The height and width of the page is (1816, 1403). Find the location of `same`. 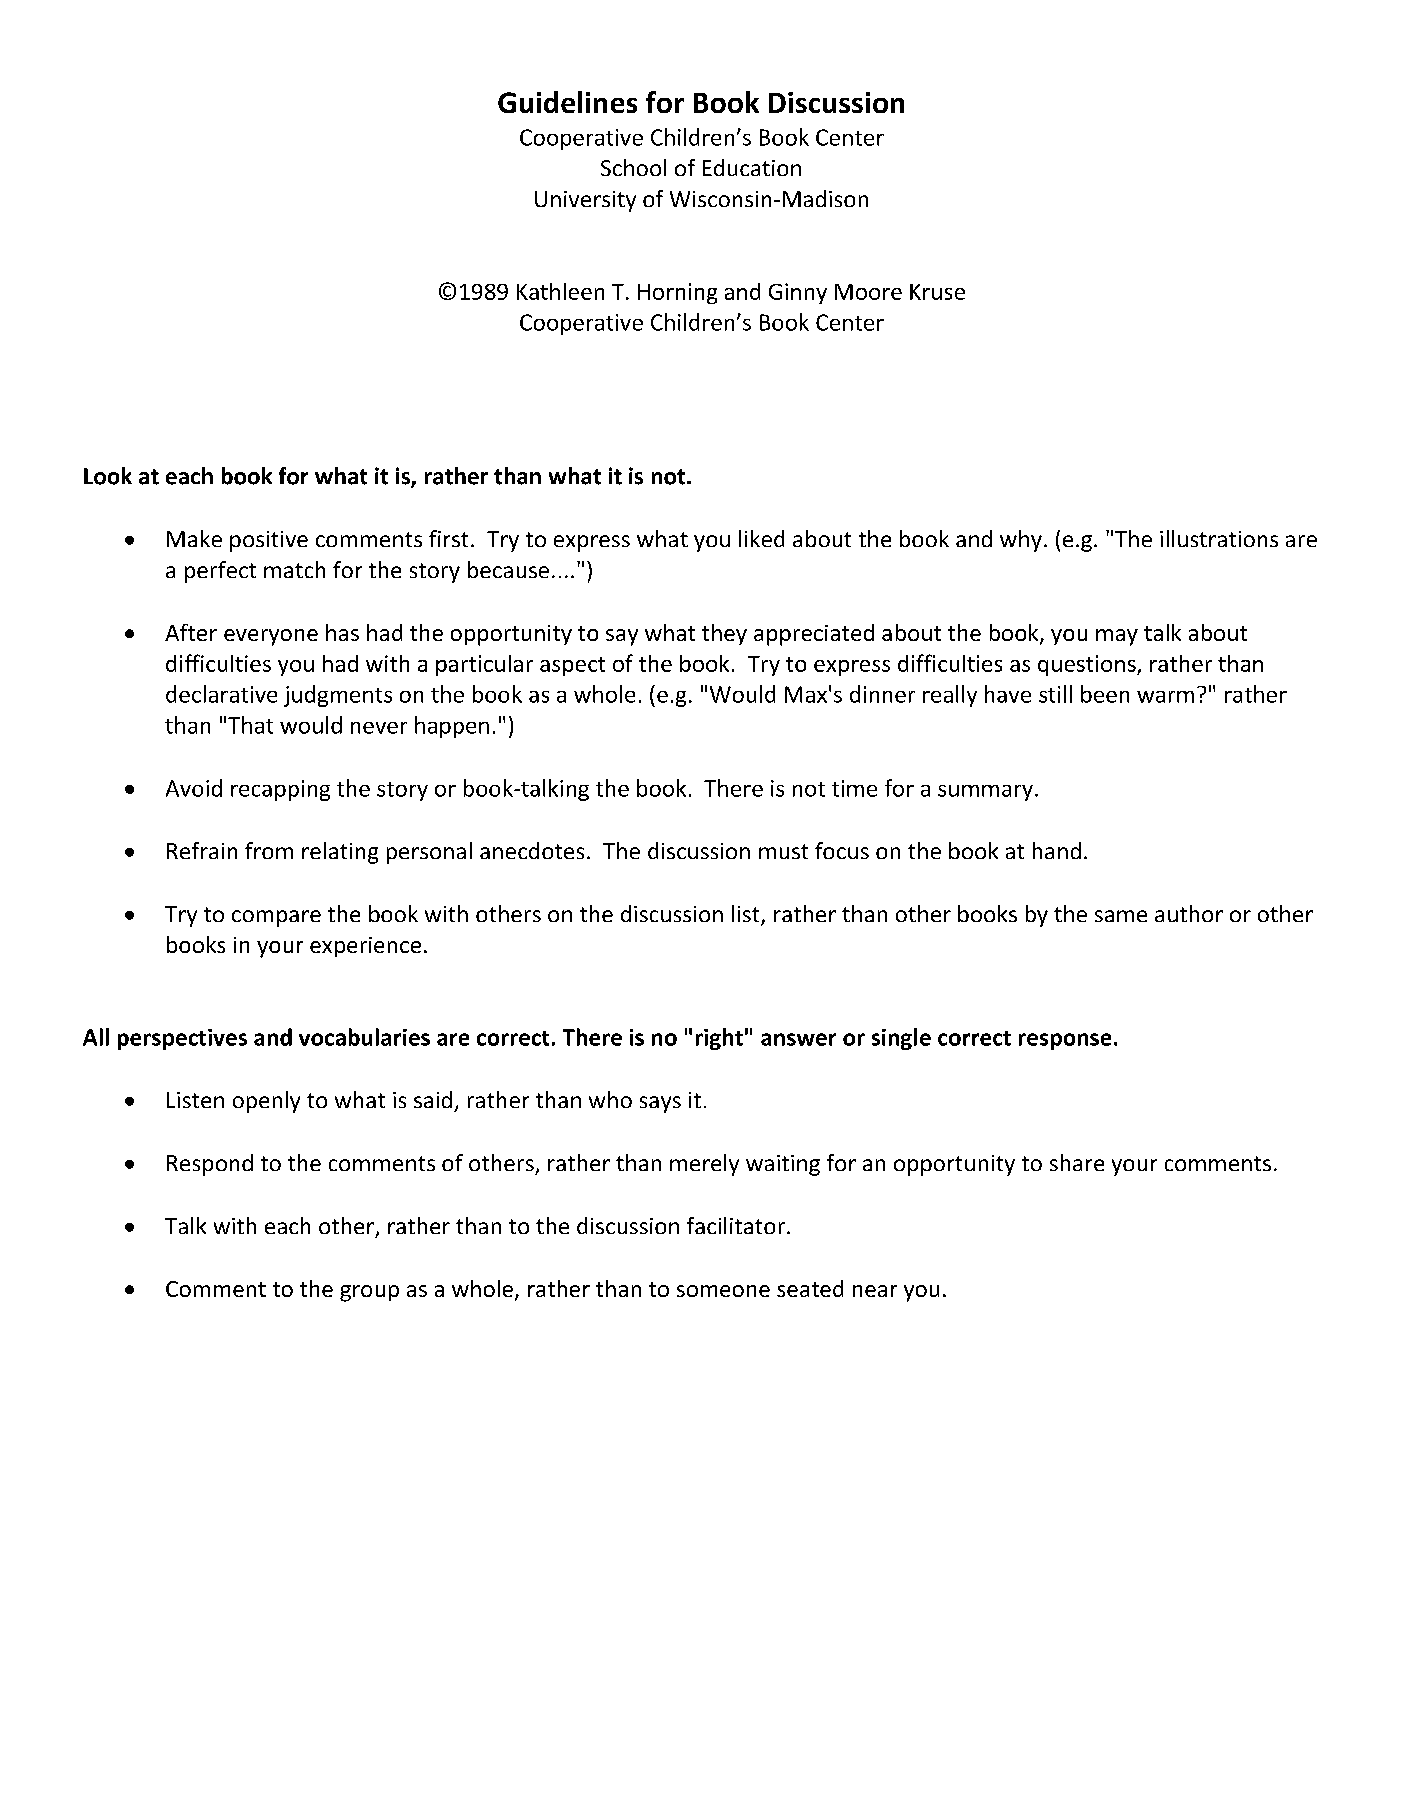

same is located at coordinates (1121, 916).
